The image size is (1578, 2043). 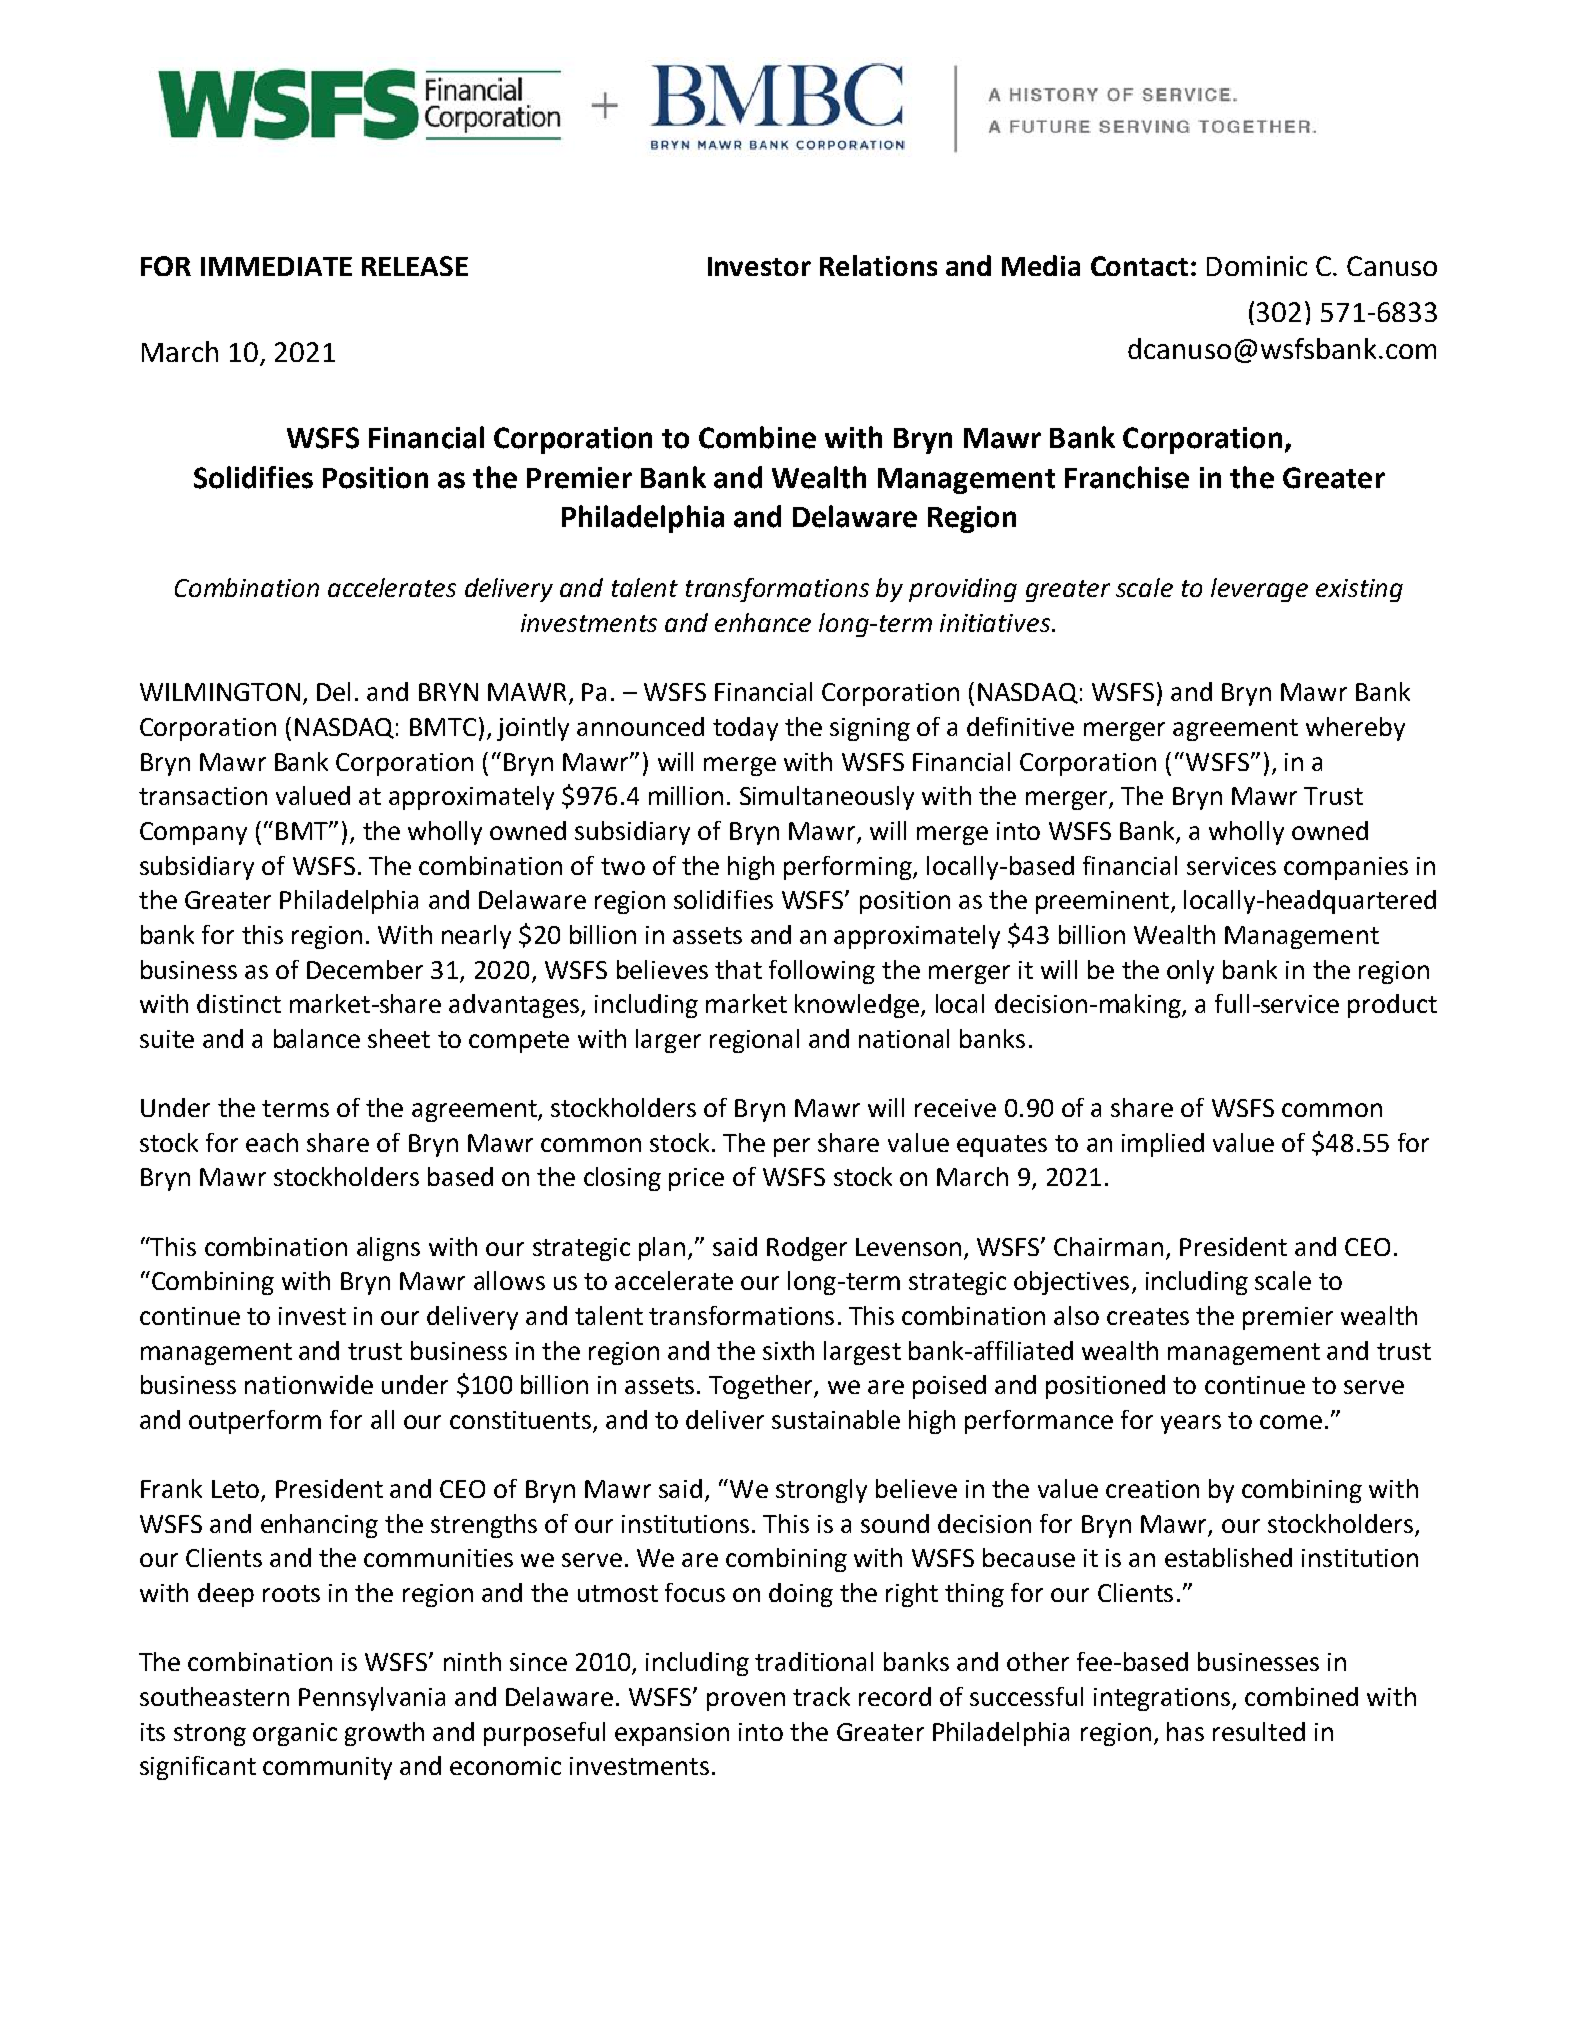 I want to click on RELEASE, so click(x=415, y=266).
